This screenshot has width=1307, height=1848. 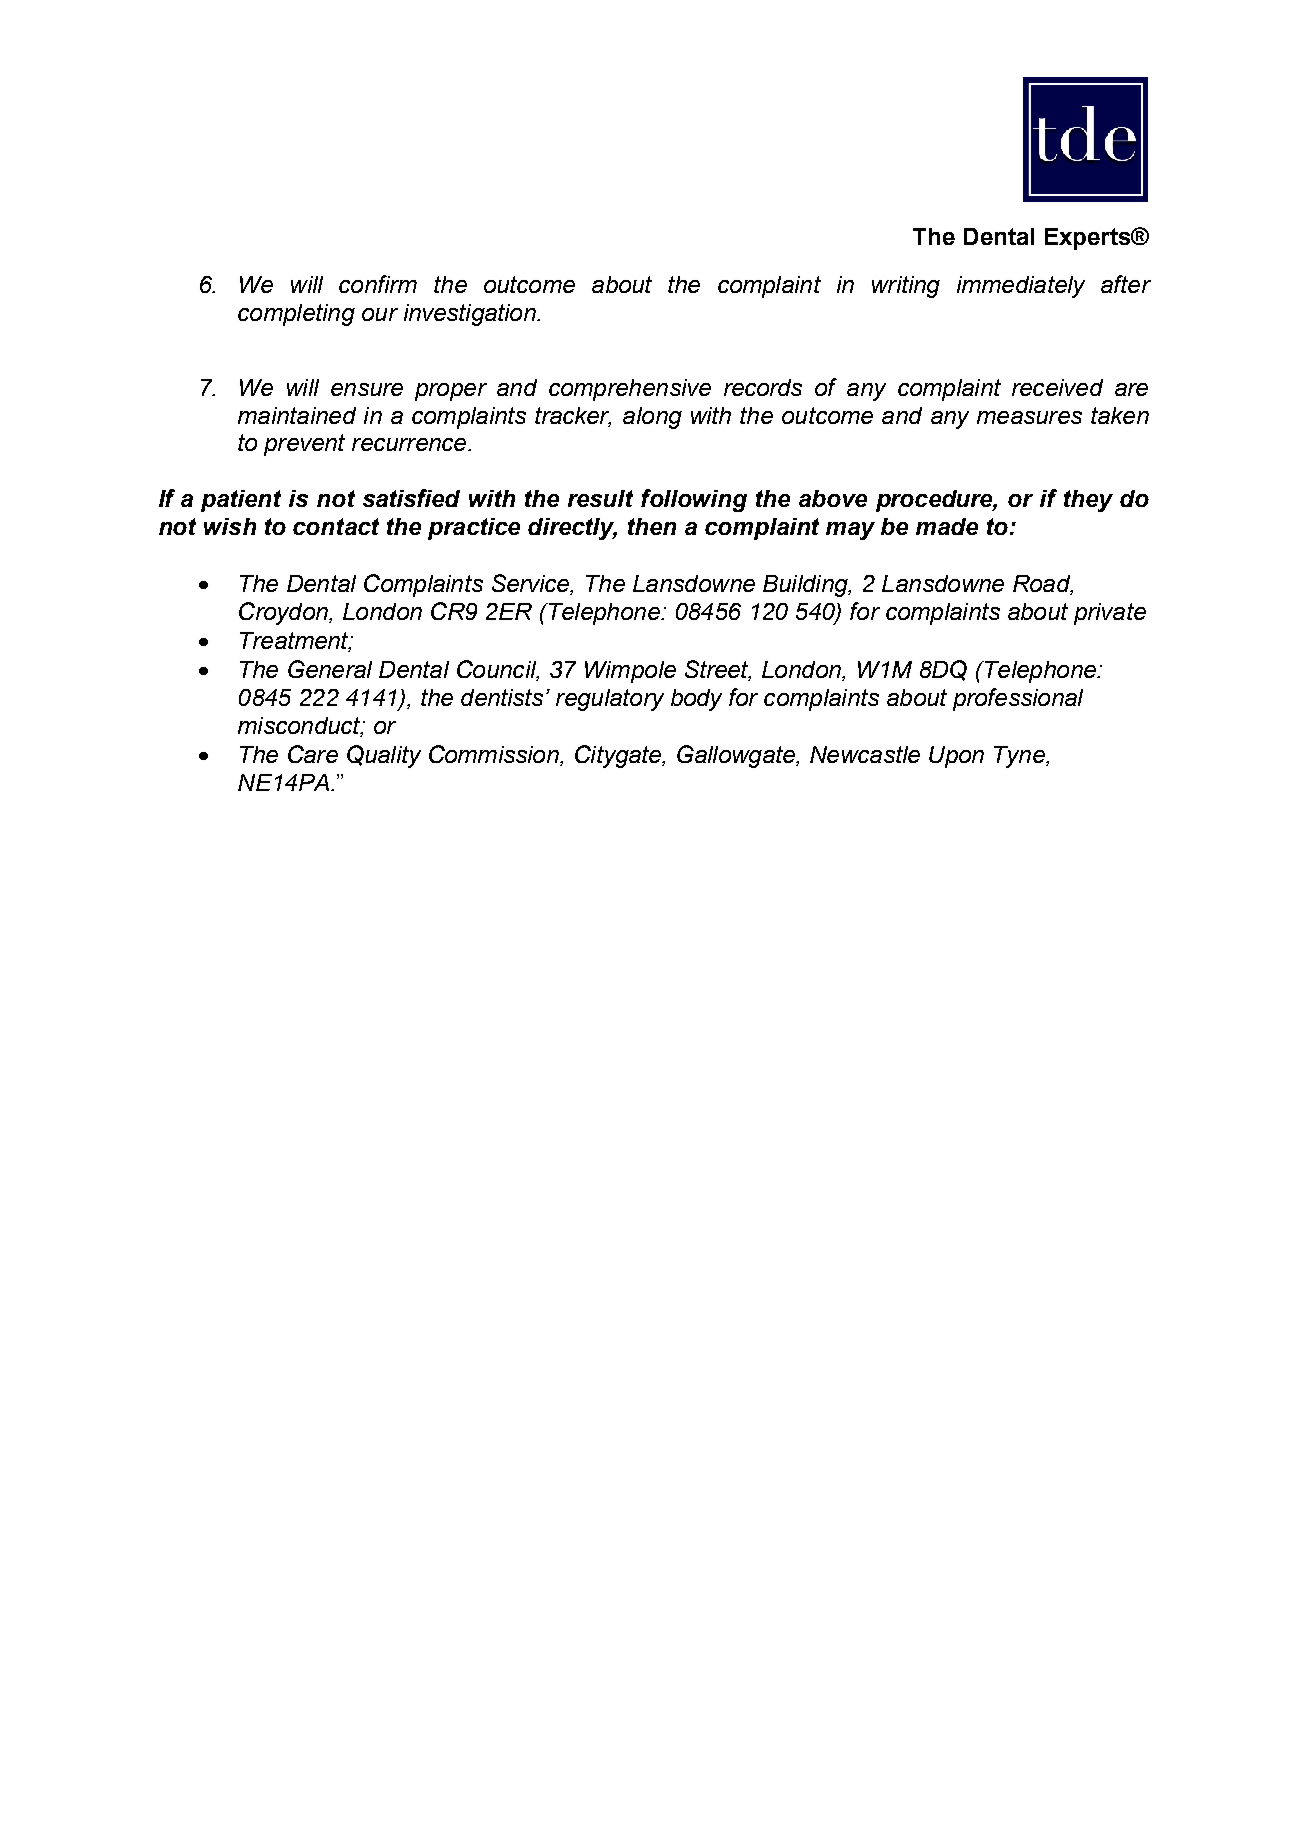 I want to click on Treatment, so click(x=295, y=642).
